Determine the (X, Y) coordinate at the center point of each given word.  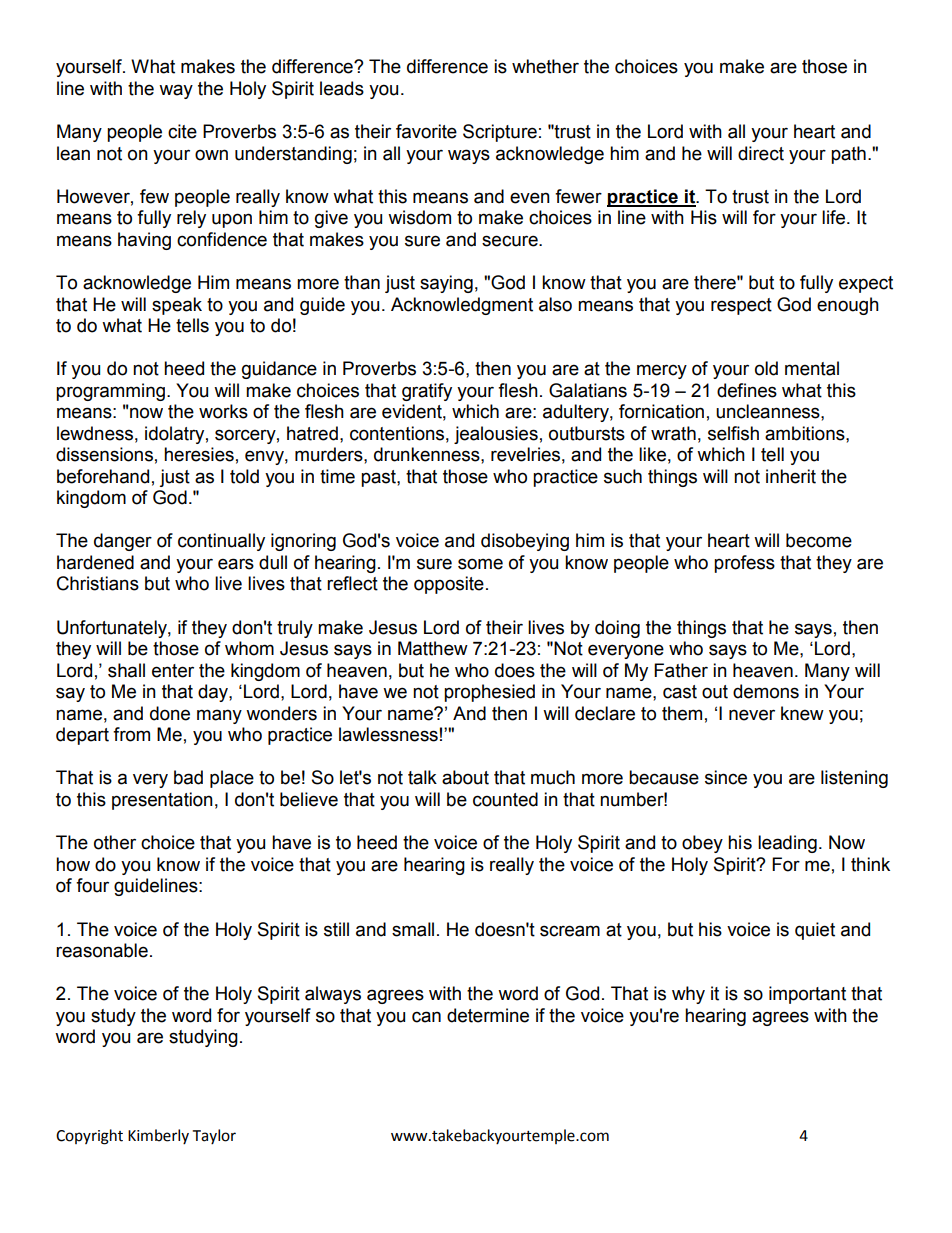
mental (812, 368)
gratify (427, 392)
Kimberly (158, 1136)
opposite (449, 585)
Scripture (500, 133)
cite (182, 131)
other (115, 842)
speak (177, 306)
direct (761, 153)
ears (236, 564)
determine (488, 1015)
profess (744, 564)
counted (505, 799)
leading (787, 844)
